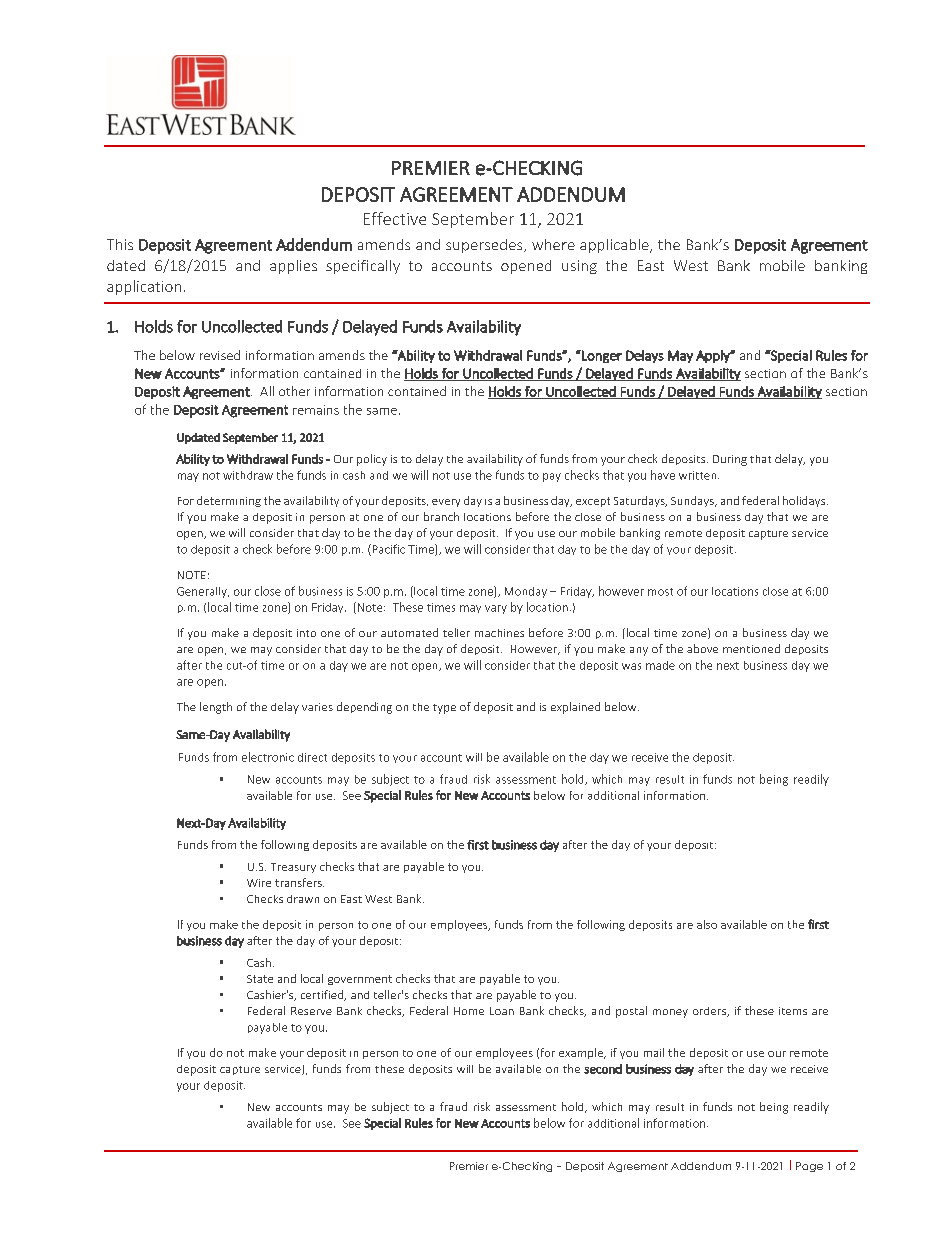 The height and width of the image is (1233, 952). I want to click on This, so click(120, 244).
